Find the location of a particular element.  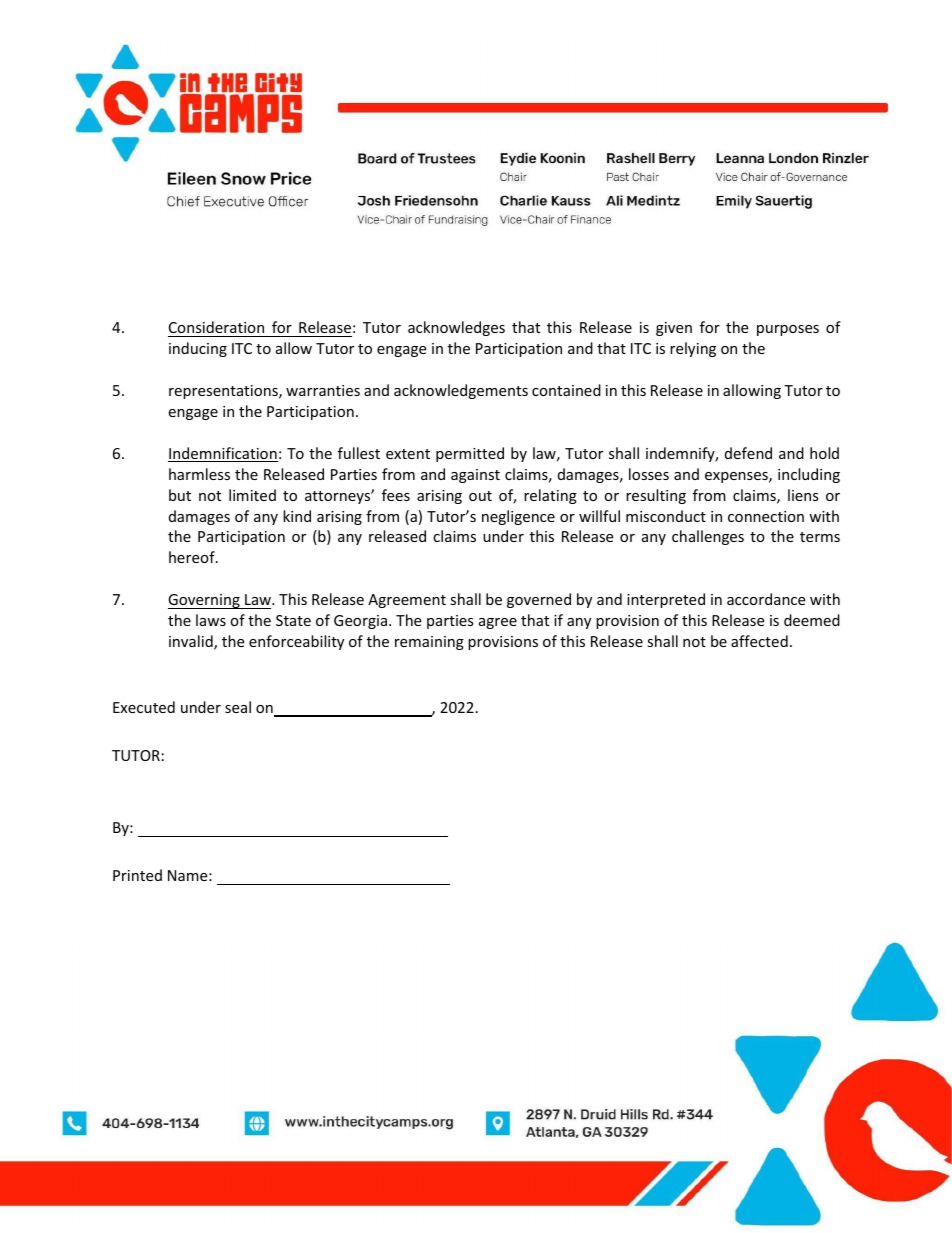

challenges is located at coordinates (708, 537).
